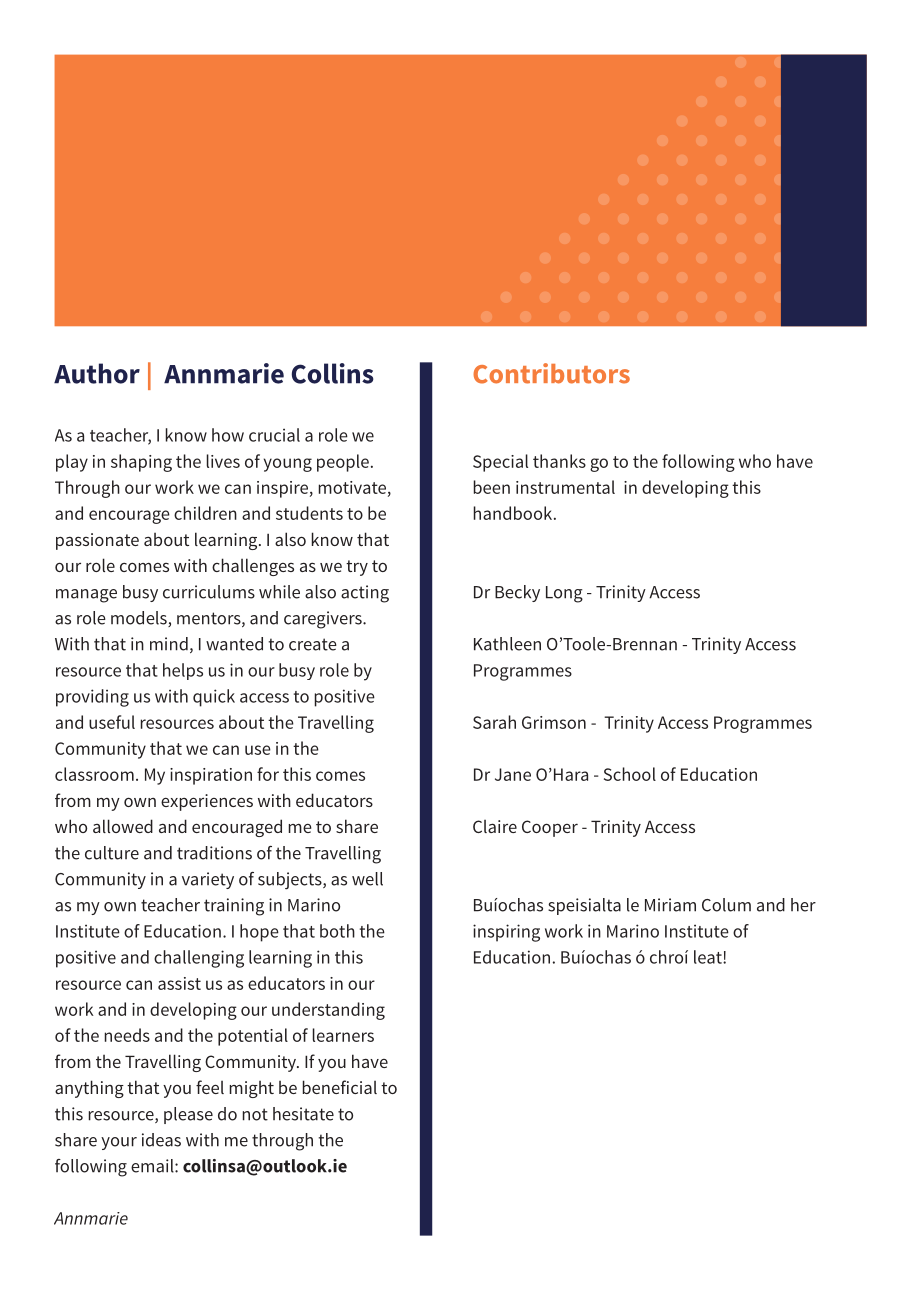 The image size is (924, 1307). Describe the element at coordinates (140, 619) in the document. I see `models` at that location.
